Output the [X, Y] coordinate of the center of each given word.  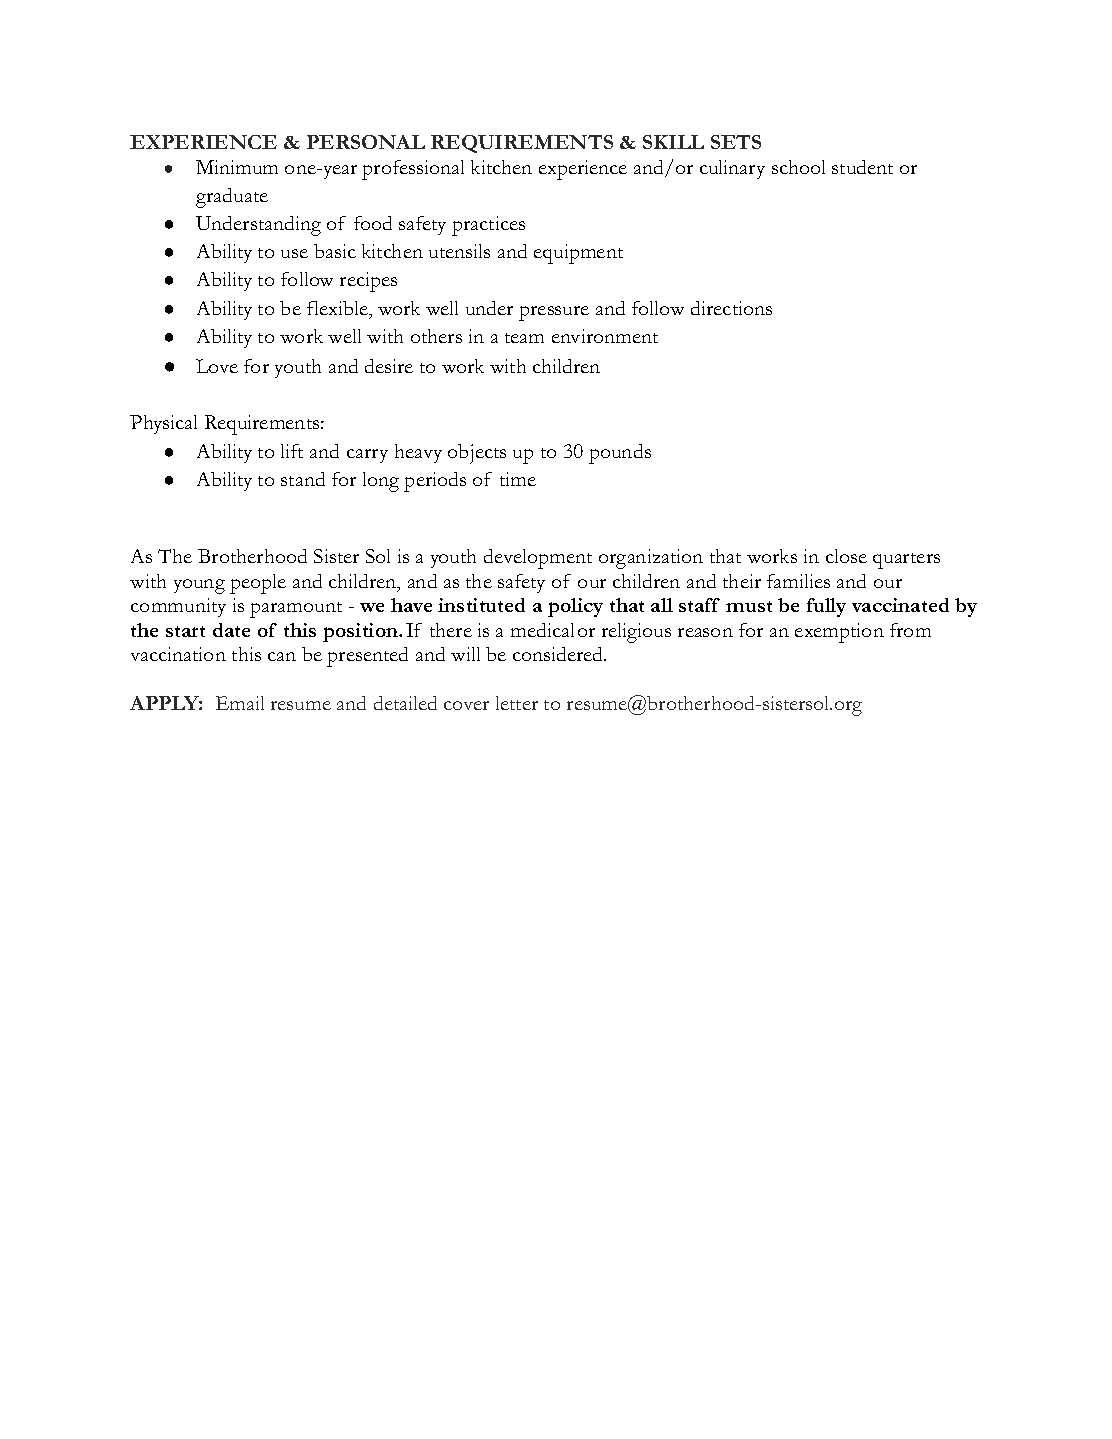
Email [240, 703]
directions [731, 308]
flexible [338, 308]
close [846, 556]
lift [292, 451]
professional [413, 170]
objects [477, 454]
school [798, 167]
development [538, 559]
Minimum [237, 167]
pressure [554, 313]
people [258, 584]
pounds [620, 454]
